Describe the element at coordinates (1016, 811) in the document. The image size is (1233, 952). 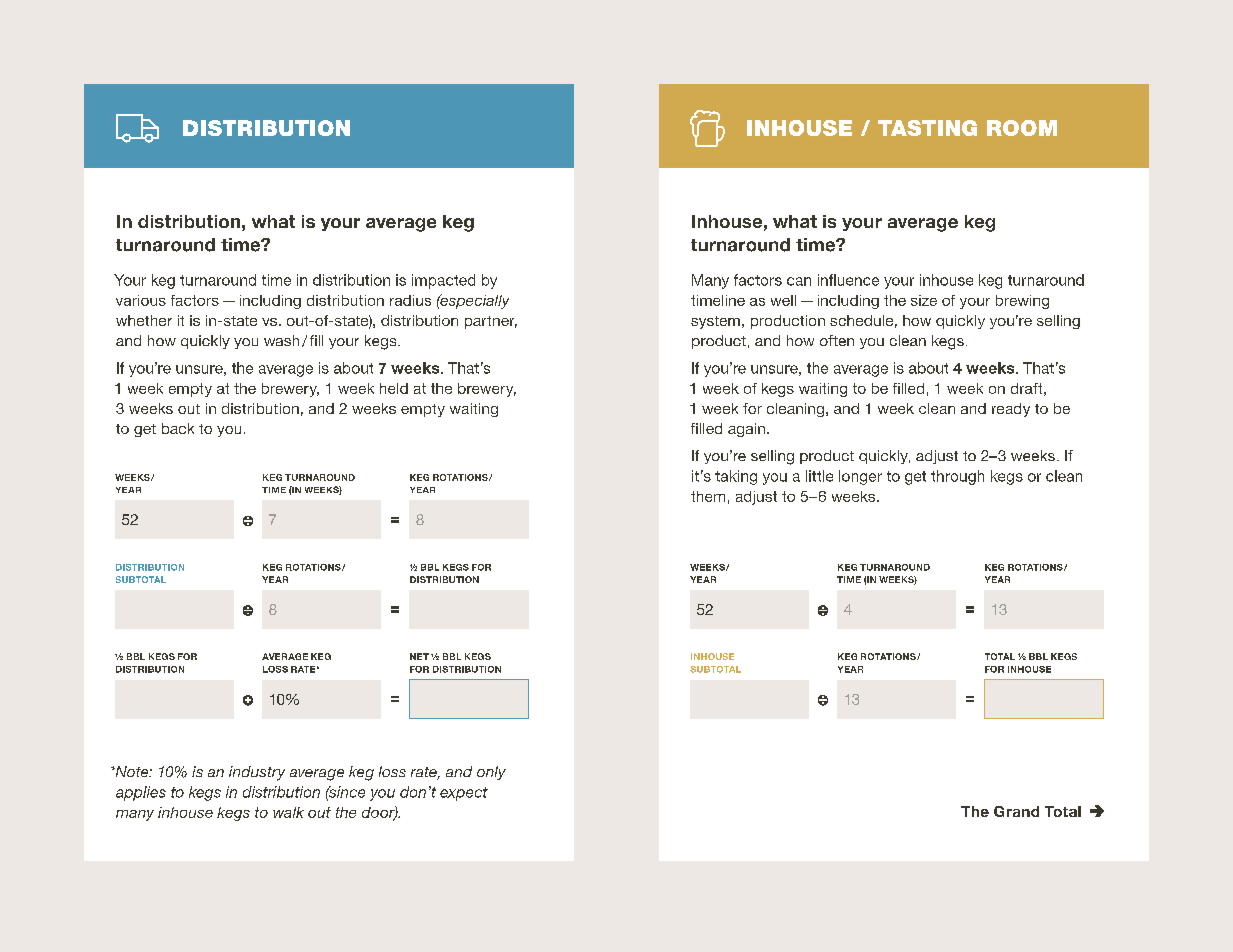
I see `Grand` at that location.
